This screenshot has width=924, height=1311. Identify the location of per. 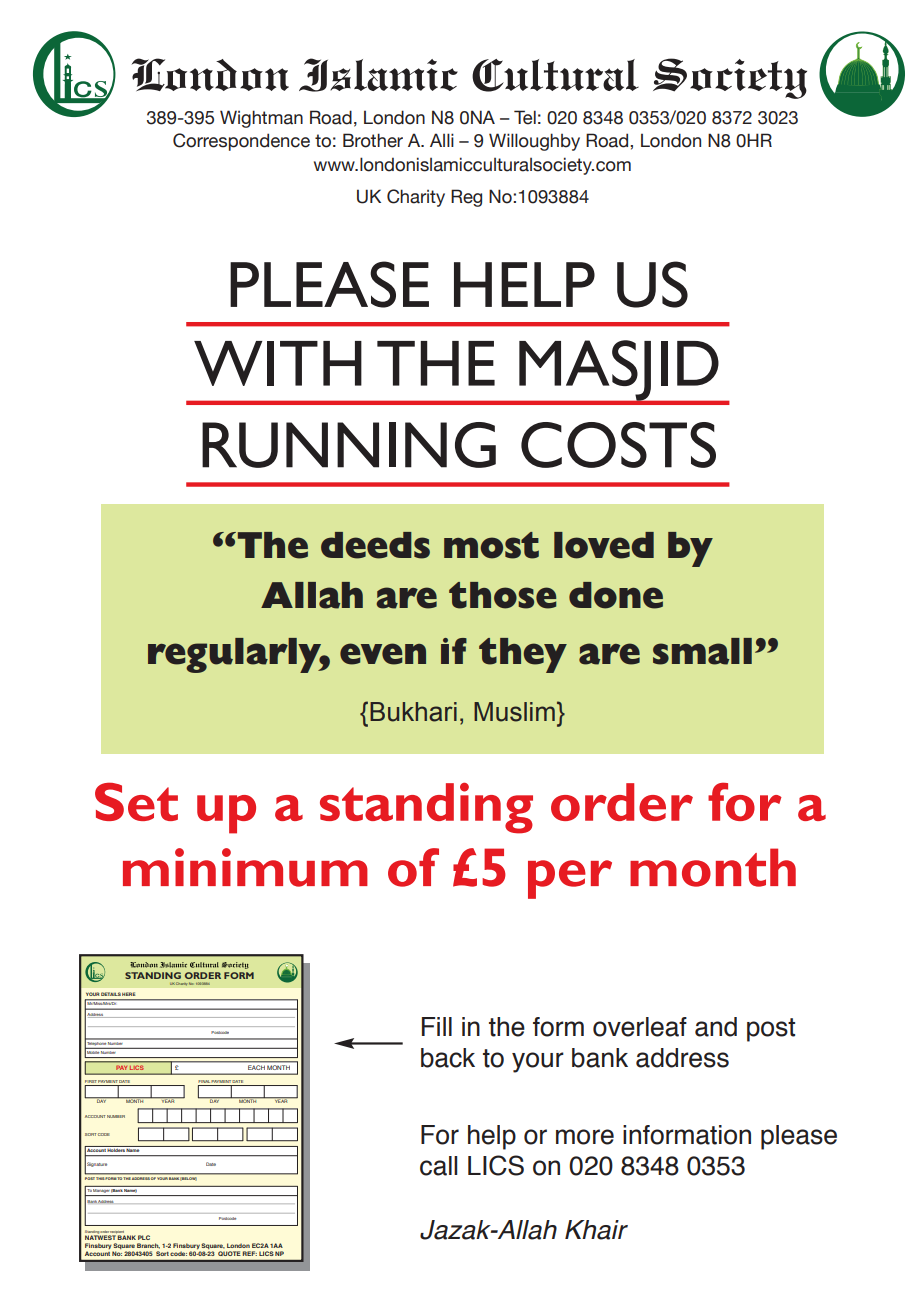
(570, 879).
